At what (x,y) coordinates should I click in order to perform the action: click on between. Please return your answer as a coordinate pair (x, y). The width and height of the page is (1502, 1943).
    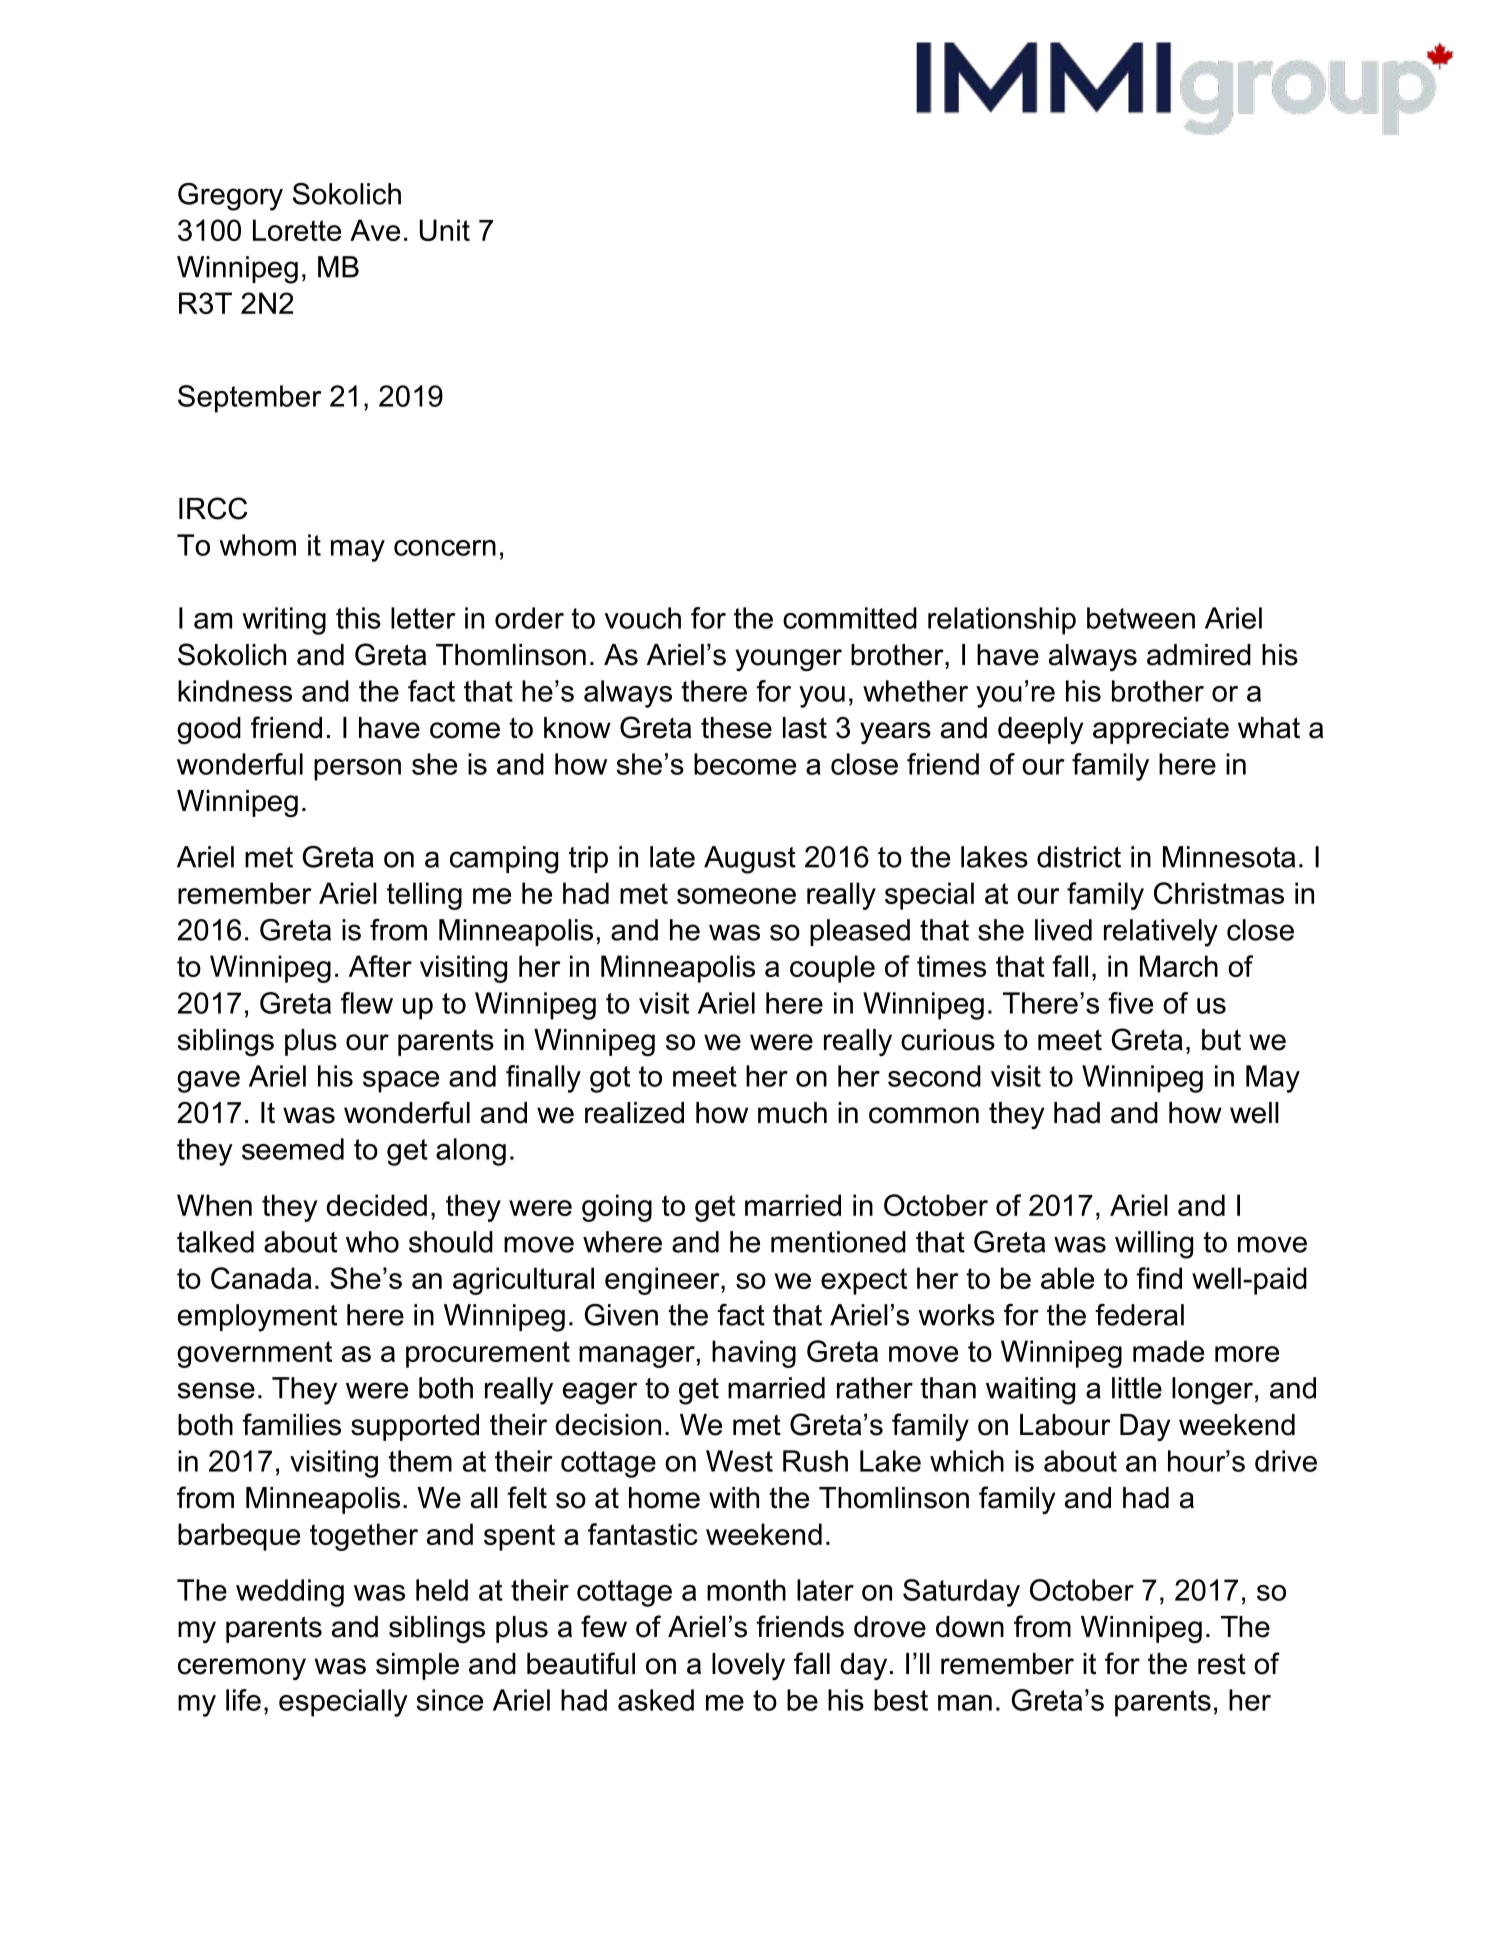
    Looking at the image, I should click on (1141, 618).
